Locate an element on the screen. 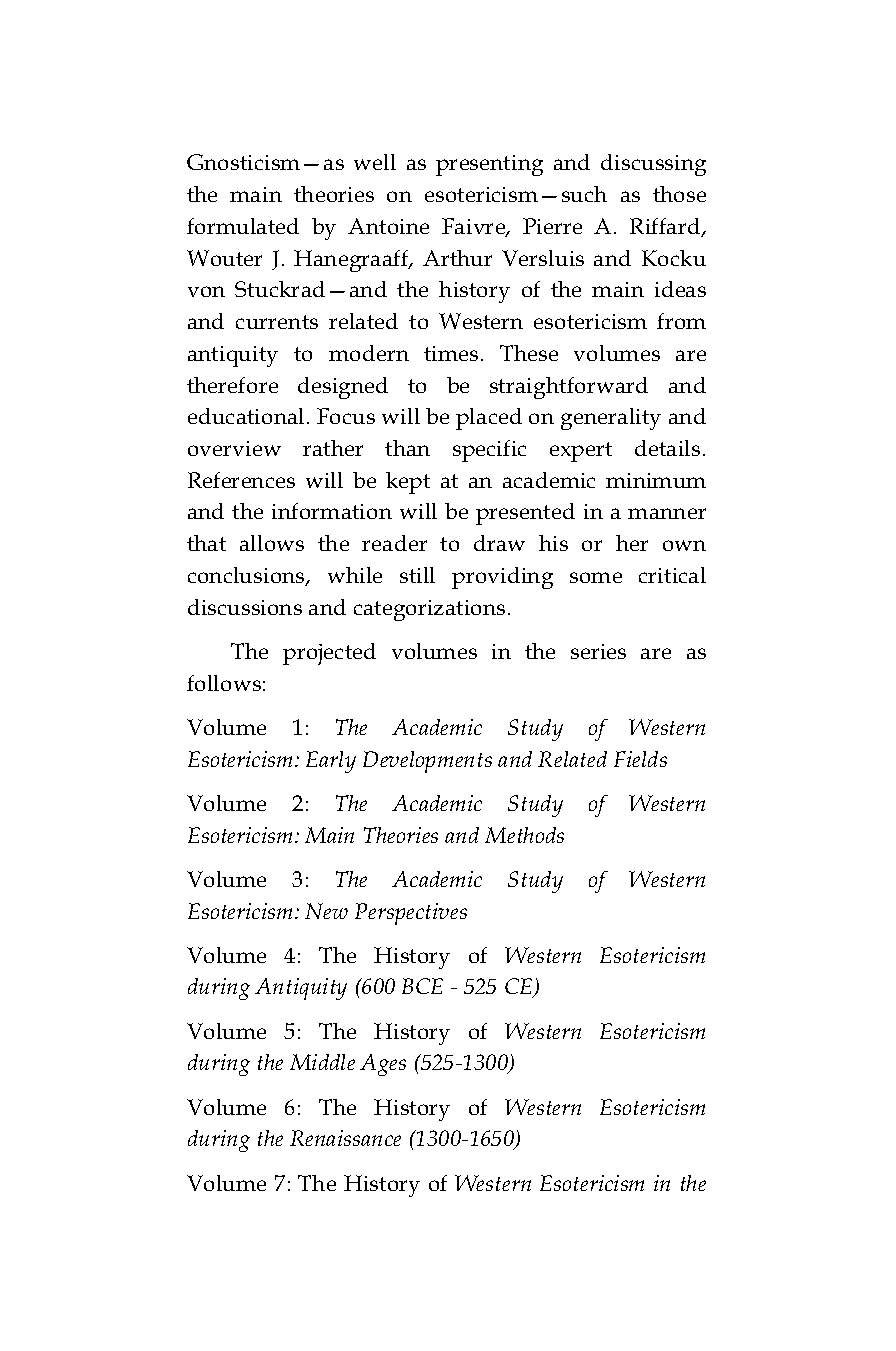 The height and width of the screenshot is (1351, 896). discussions is located at coordinates (245, 607).
